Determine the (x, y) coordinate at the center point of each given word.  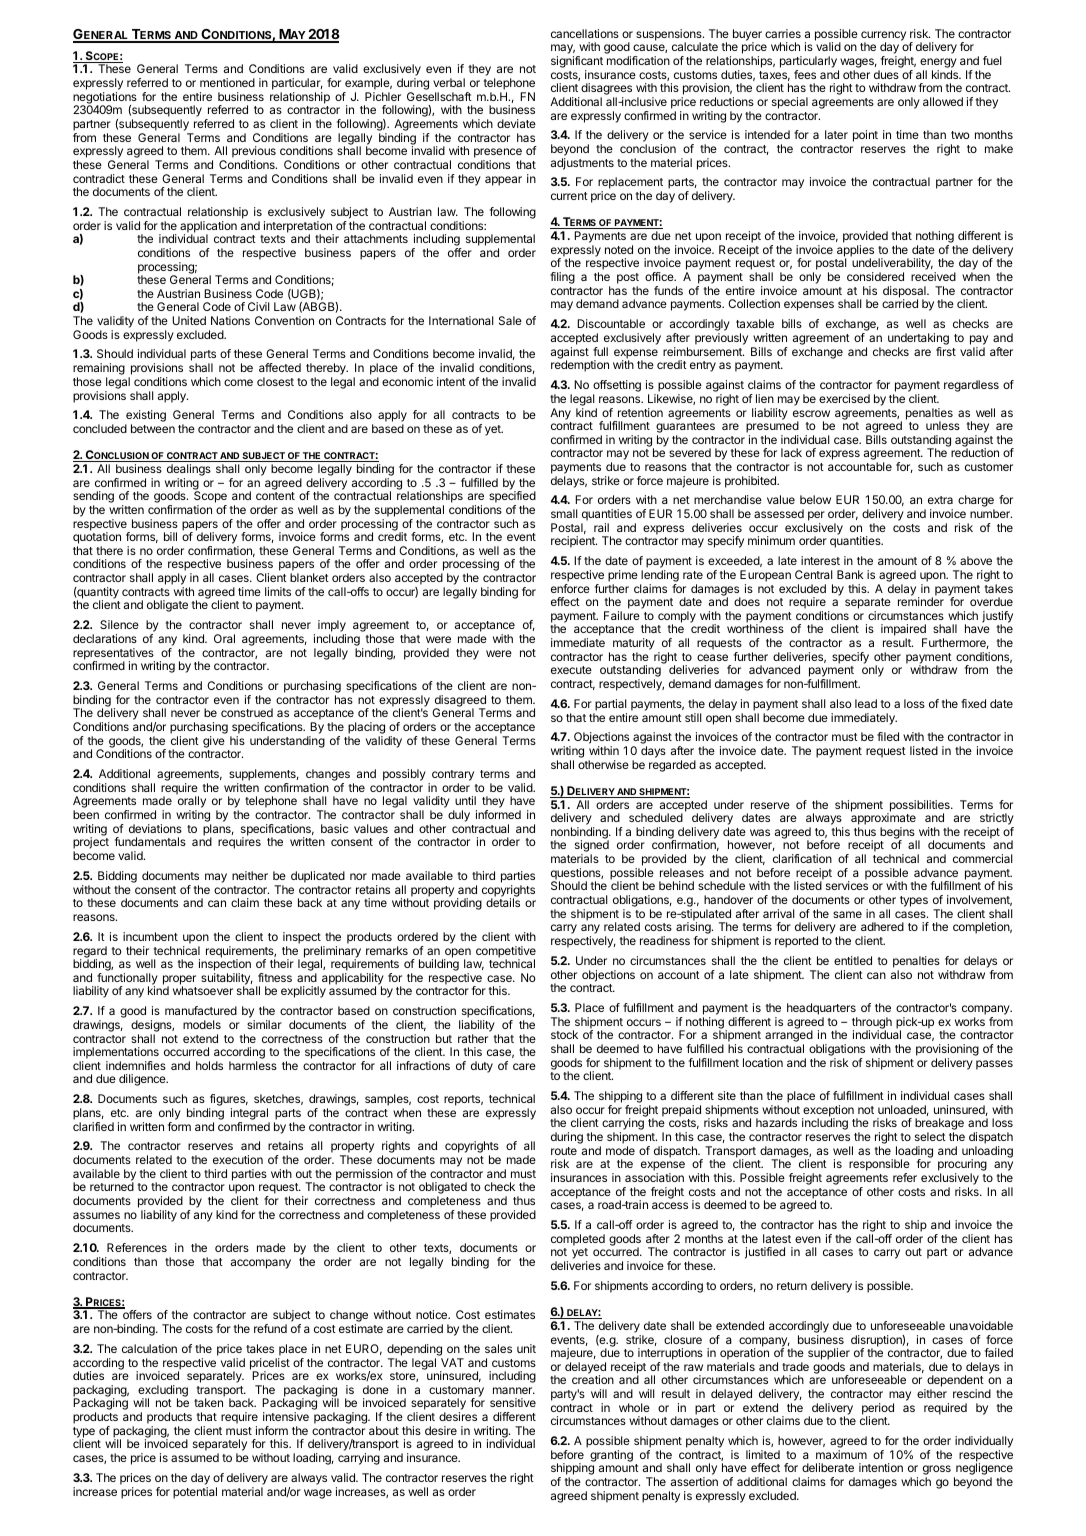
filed (888, 736)
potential (195, 1493)
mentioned (227, 82)
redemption (580, 366)
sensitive (513, 1402)
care (524, 1066)
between (153, 428)
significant (577, 63)
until (465, 800)
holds (209, 1065)
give (214, 742)
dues (886, 74)
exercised (844, 398)
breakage (939, 1125)
